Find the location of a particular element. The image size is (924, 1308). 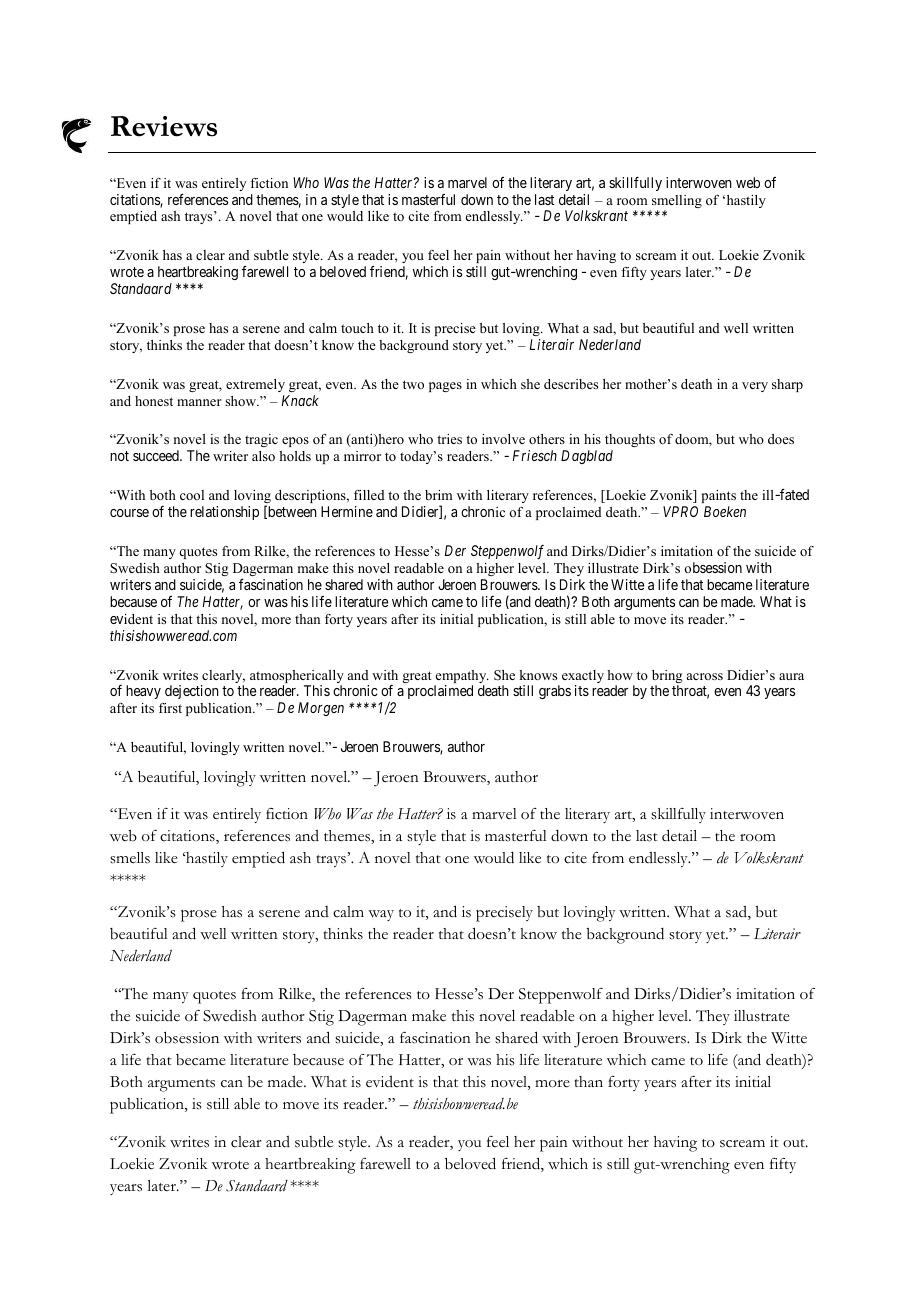

Reviews is located at coordinates (164, 126).
